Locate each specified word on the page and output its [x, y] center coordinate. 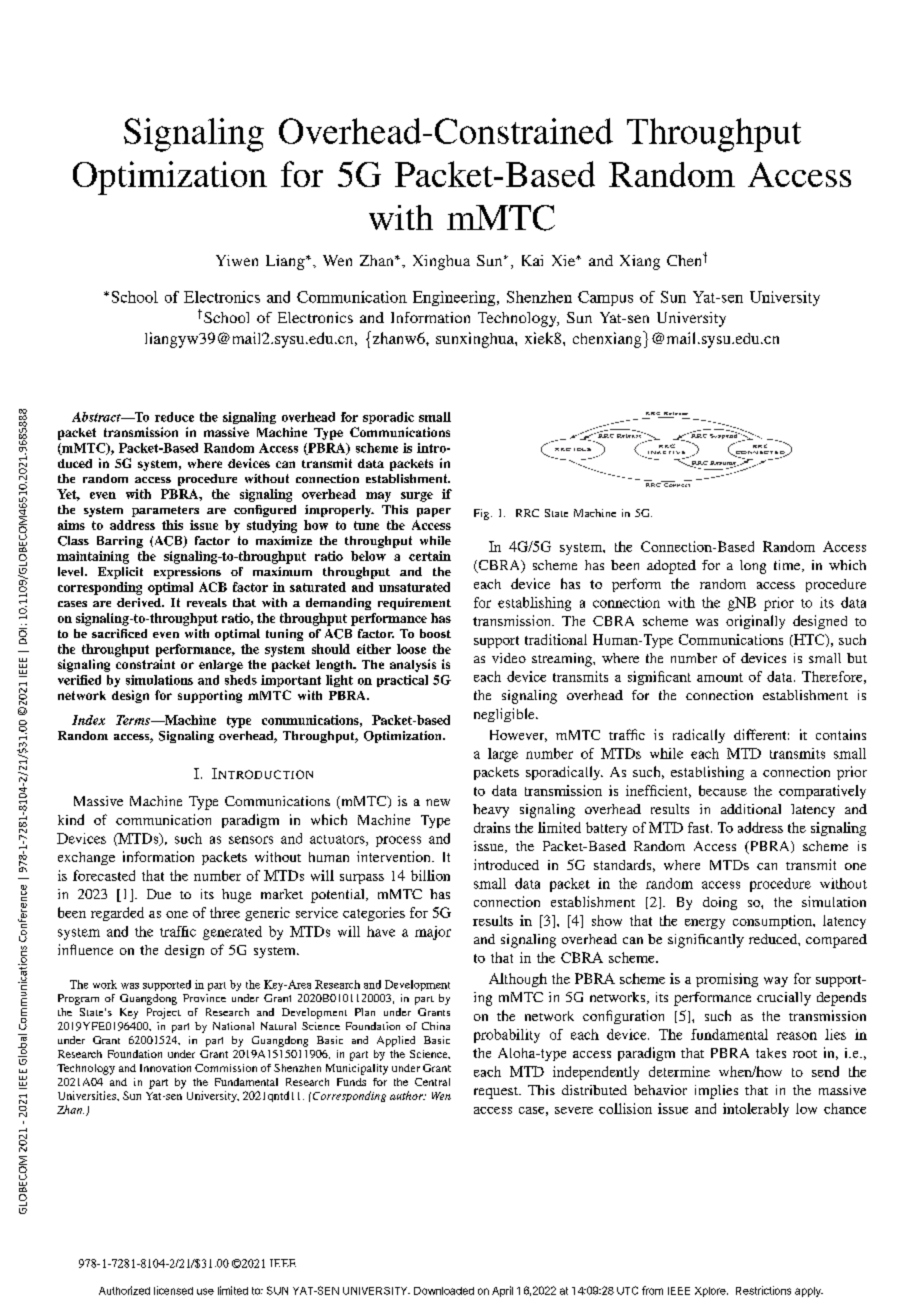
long [753, 567]
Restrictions [763, 1290]
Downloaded [444, 1291]
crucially [784, 999]
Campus [605, 298]
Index [88, 720]
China [436, 1026]
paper [434, 512]
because [723, 790]
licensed [173, 1290]
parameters [165, 511]
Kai [532, 260]
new [438, 802]
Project [164, 1013]
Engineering [455, 298]
